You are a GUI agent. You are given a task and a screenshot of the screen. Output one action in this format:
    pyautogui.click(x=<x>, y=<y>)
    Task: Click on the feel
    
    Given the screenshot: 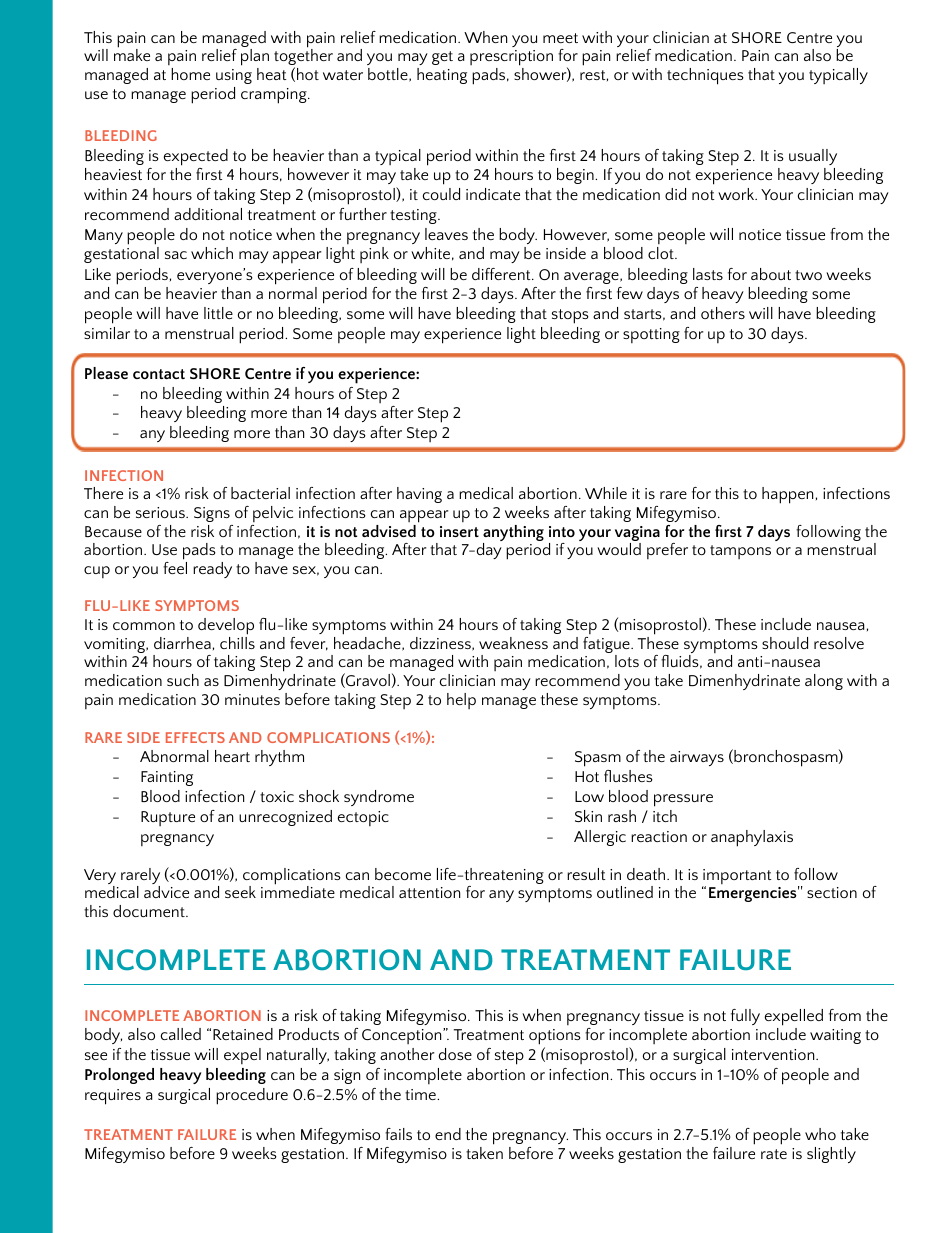 What is the action you would take?
    pyautogui.click(x=175, y=566)
